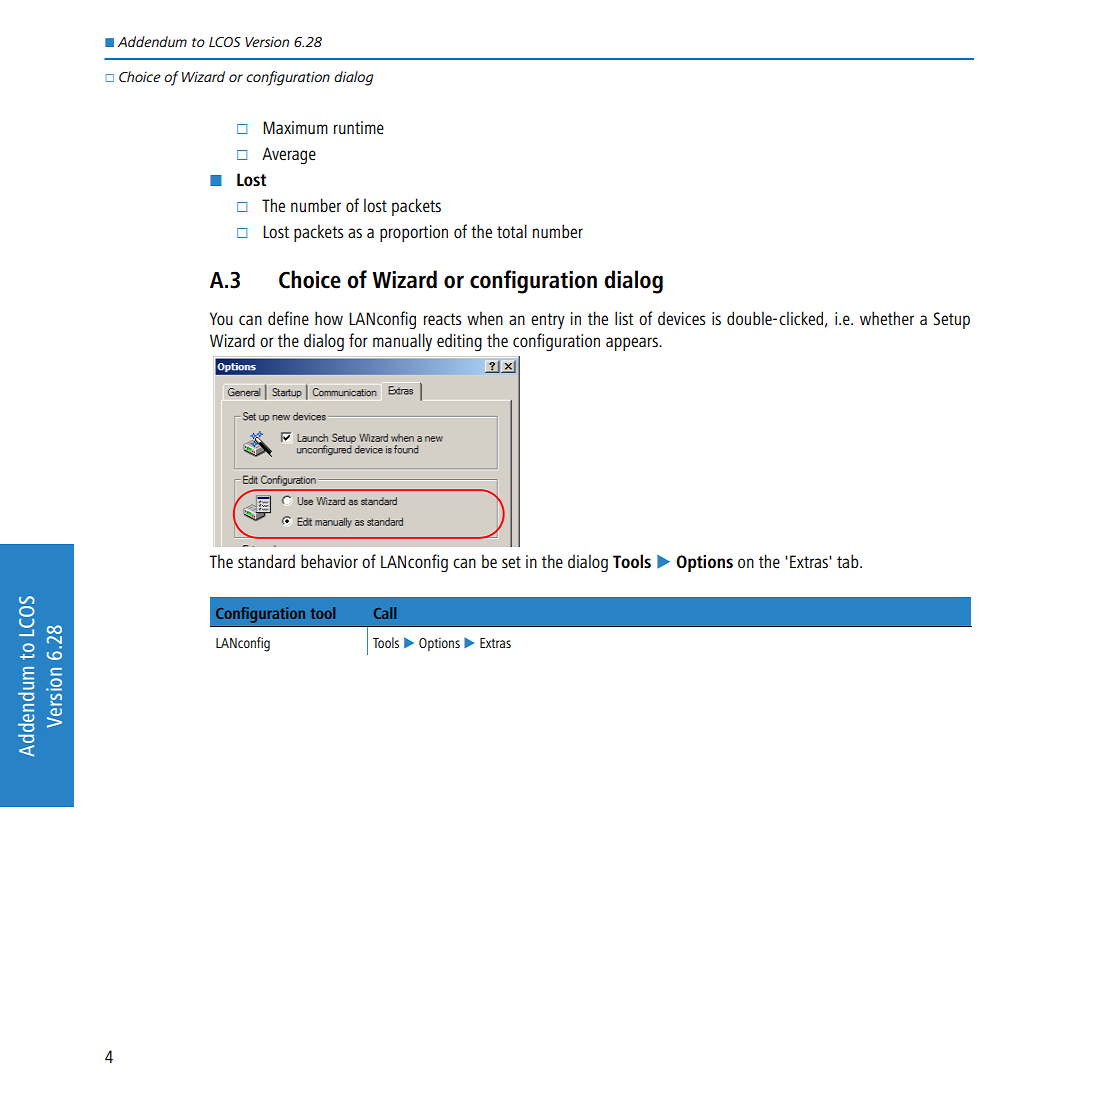  I want to click on tab, so click(849, 561).
